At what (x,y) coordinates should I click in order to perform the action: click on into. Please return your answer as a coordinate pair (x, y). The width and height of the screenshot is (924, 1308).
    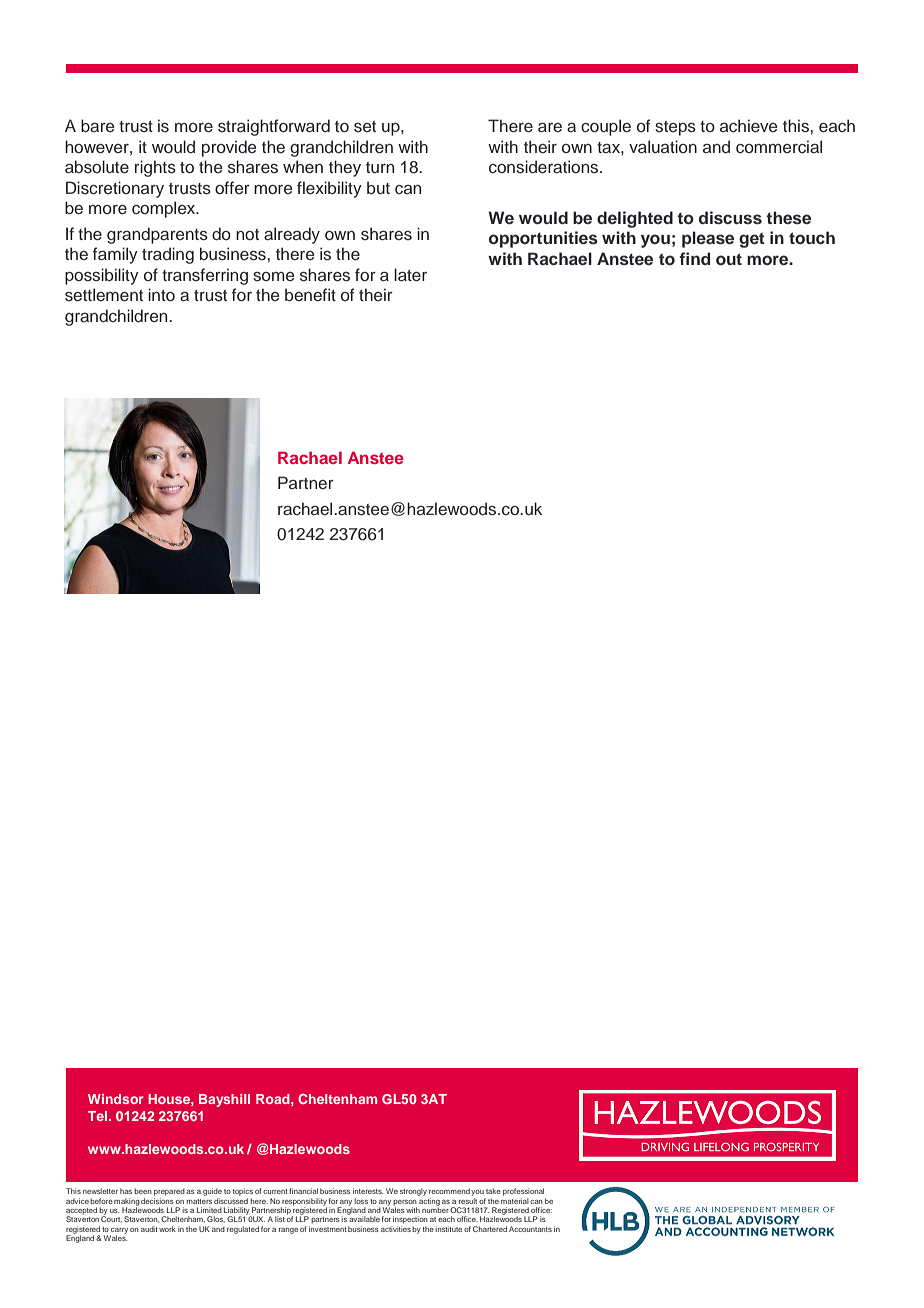
    Looking at the image, I should click on (161, 294).
